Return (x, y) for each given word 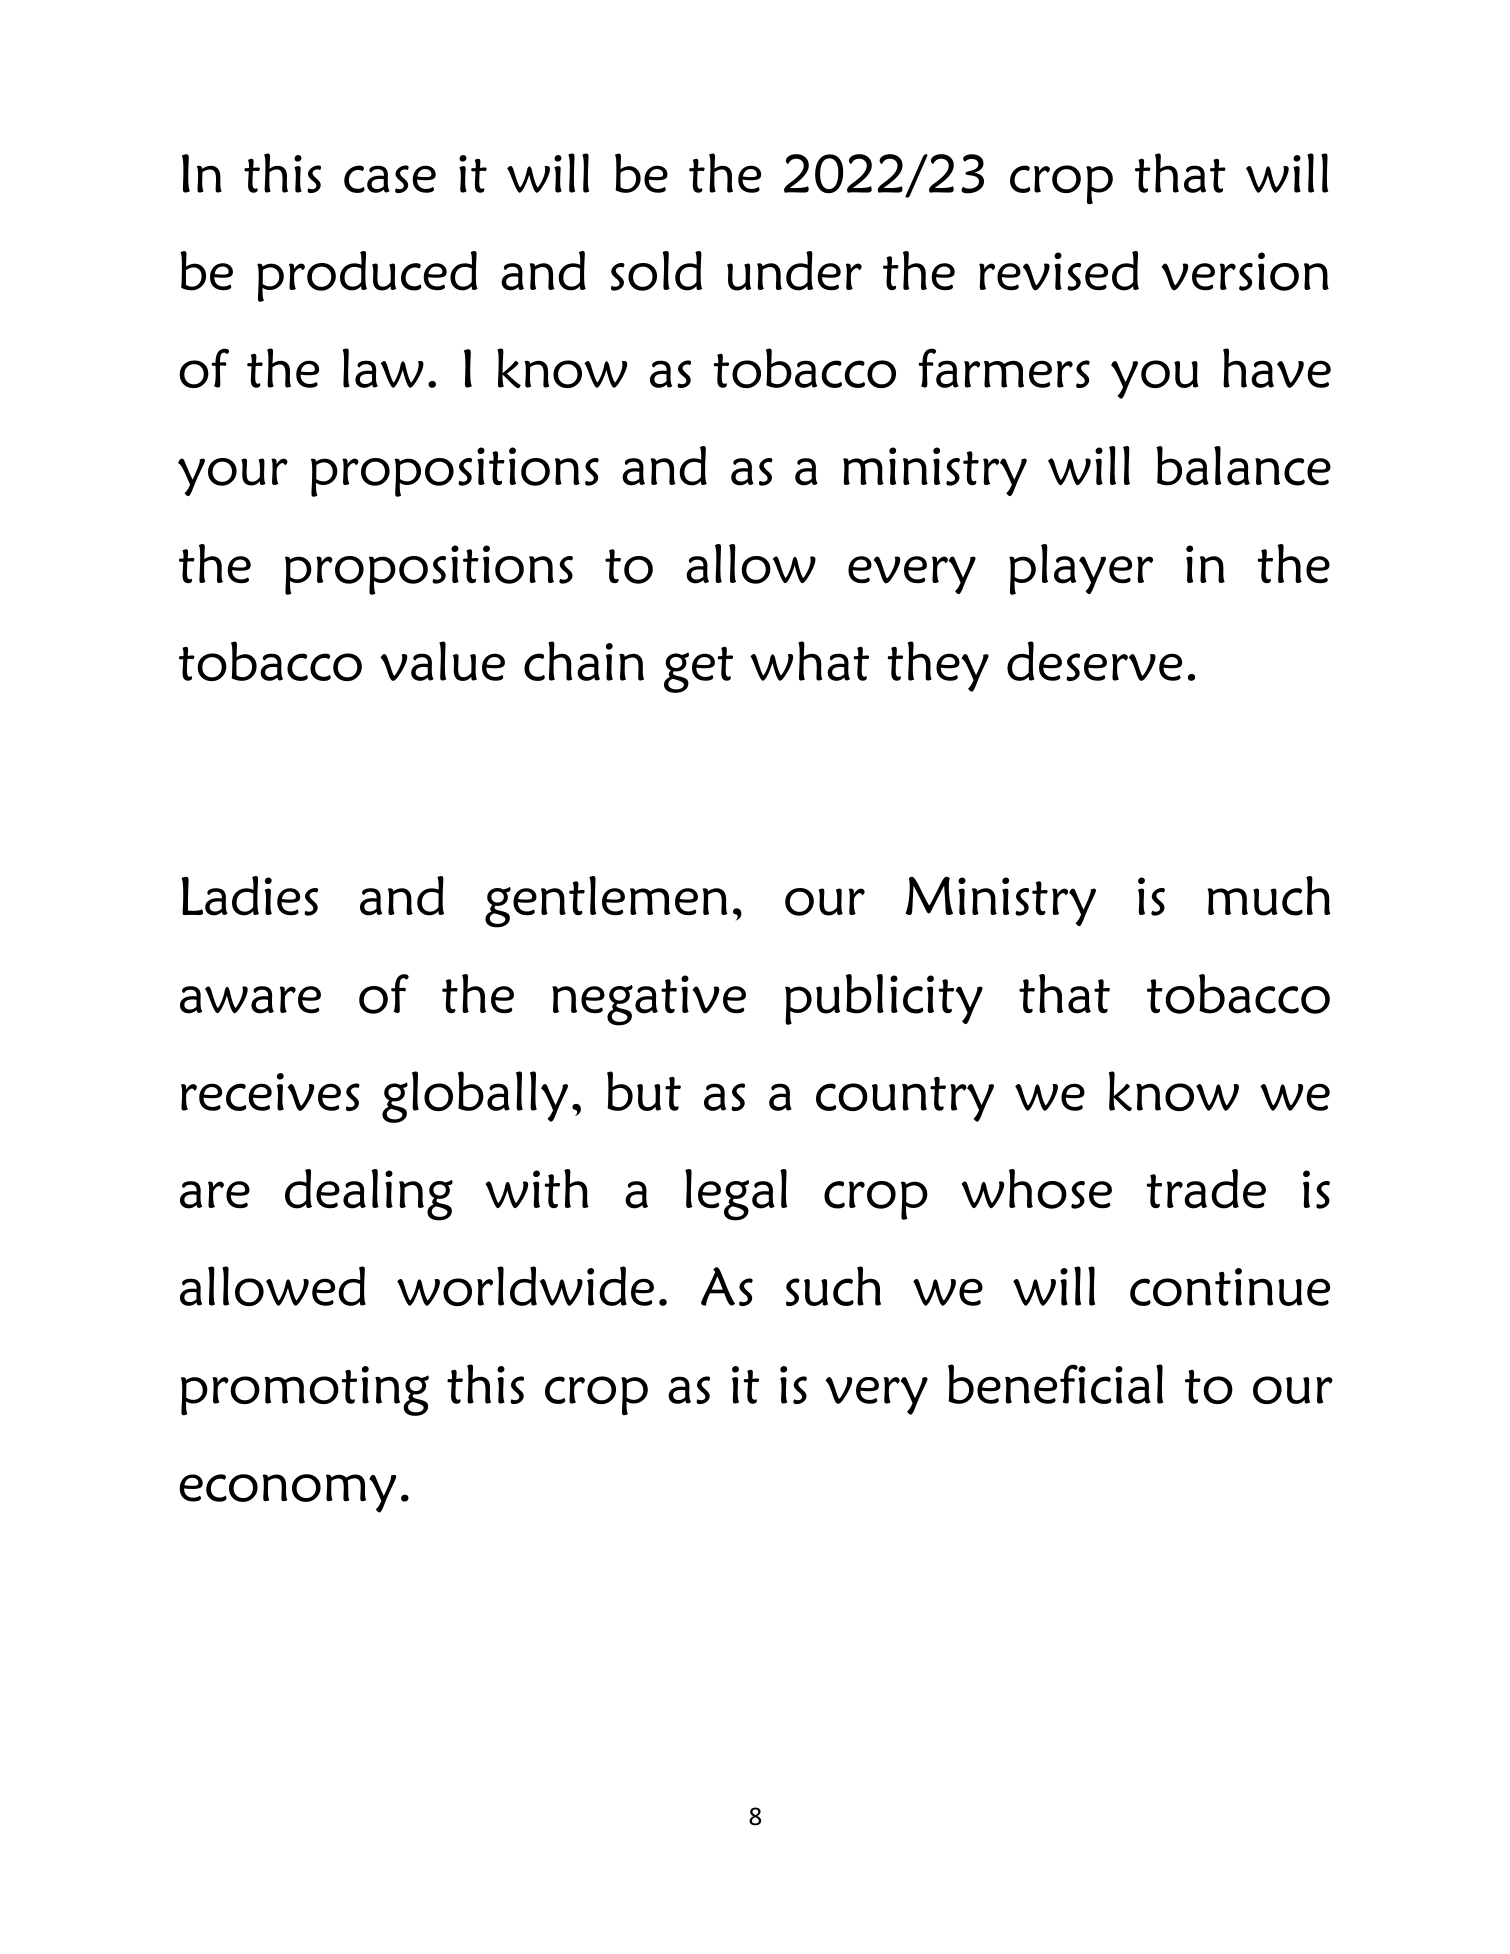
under (794, 271)
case (390, 179)
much (1269, 896)
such (833, 1286)
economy (288, 1493)
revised (1059, 271)
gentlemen (606, 902)
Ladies (249, 896)
